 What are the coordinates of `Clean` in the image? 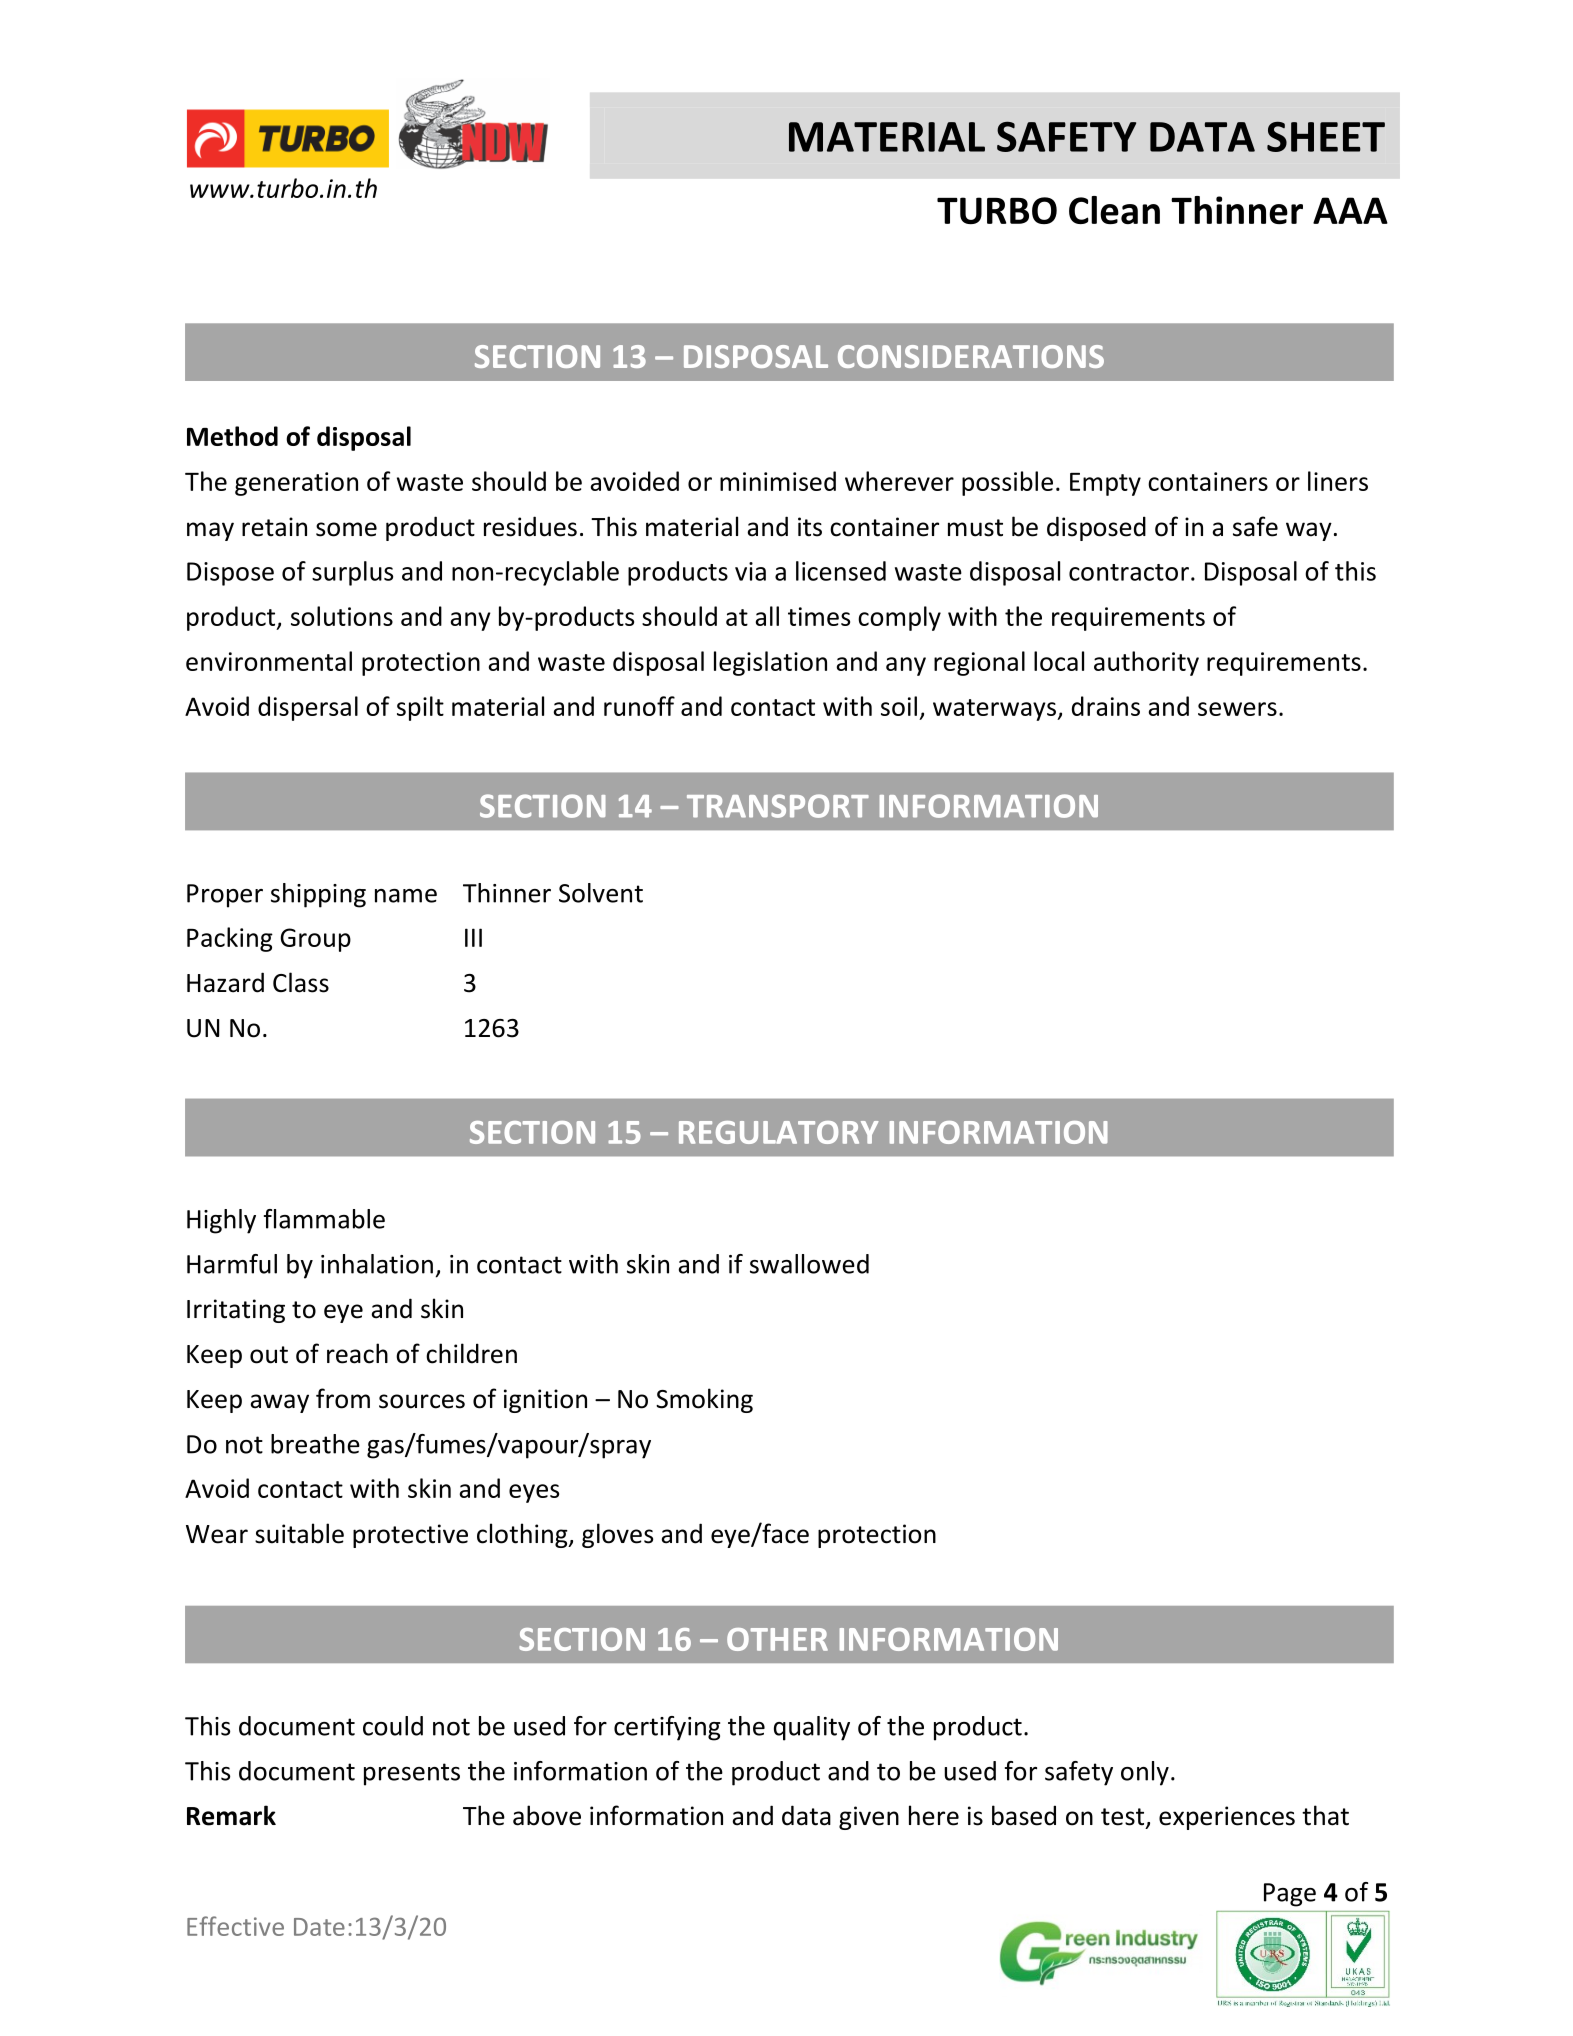 It's located at (1114, 210).
